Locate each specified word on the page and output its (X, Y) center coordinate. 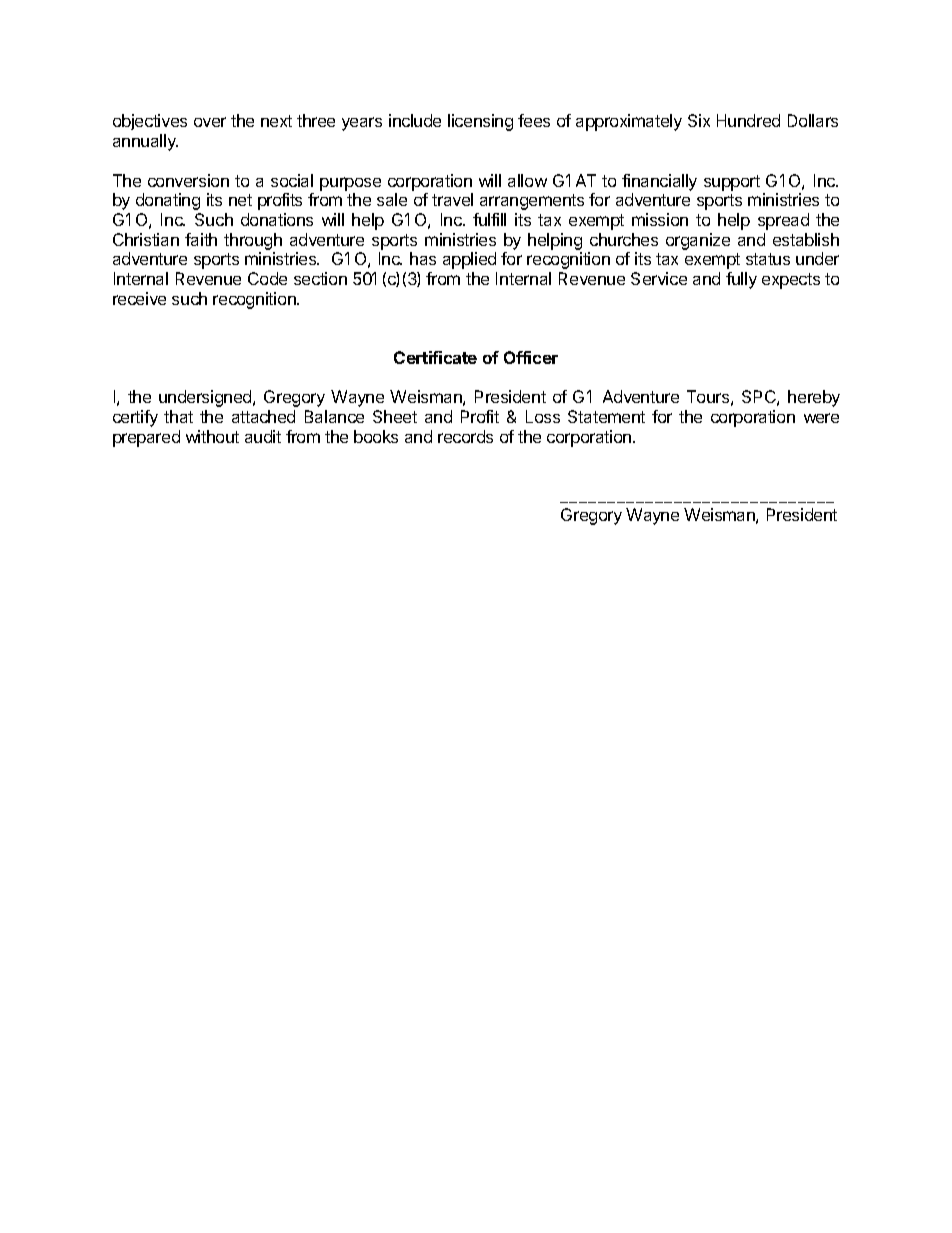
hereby (814, 398)
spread (783, 221)
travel (452, 199)
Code (267, 278)
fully (741, 280)
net (240, 200)
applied (469, 260)
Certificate (435, 357)
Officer (531, 357)
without (212, 436)
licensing (480, 122)
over (210, 122)
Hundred (748, 120)
